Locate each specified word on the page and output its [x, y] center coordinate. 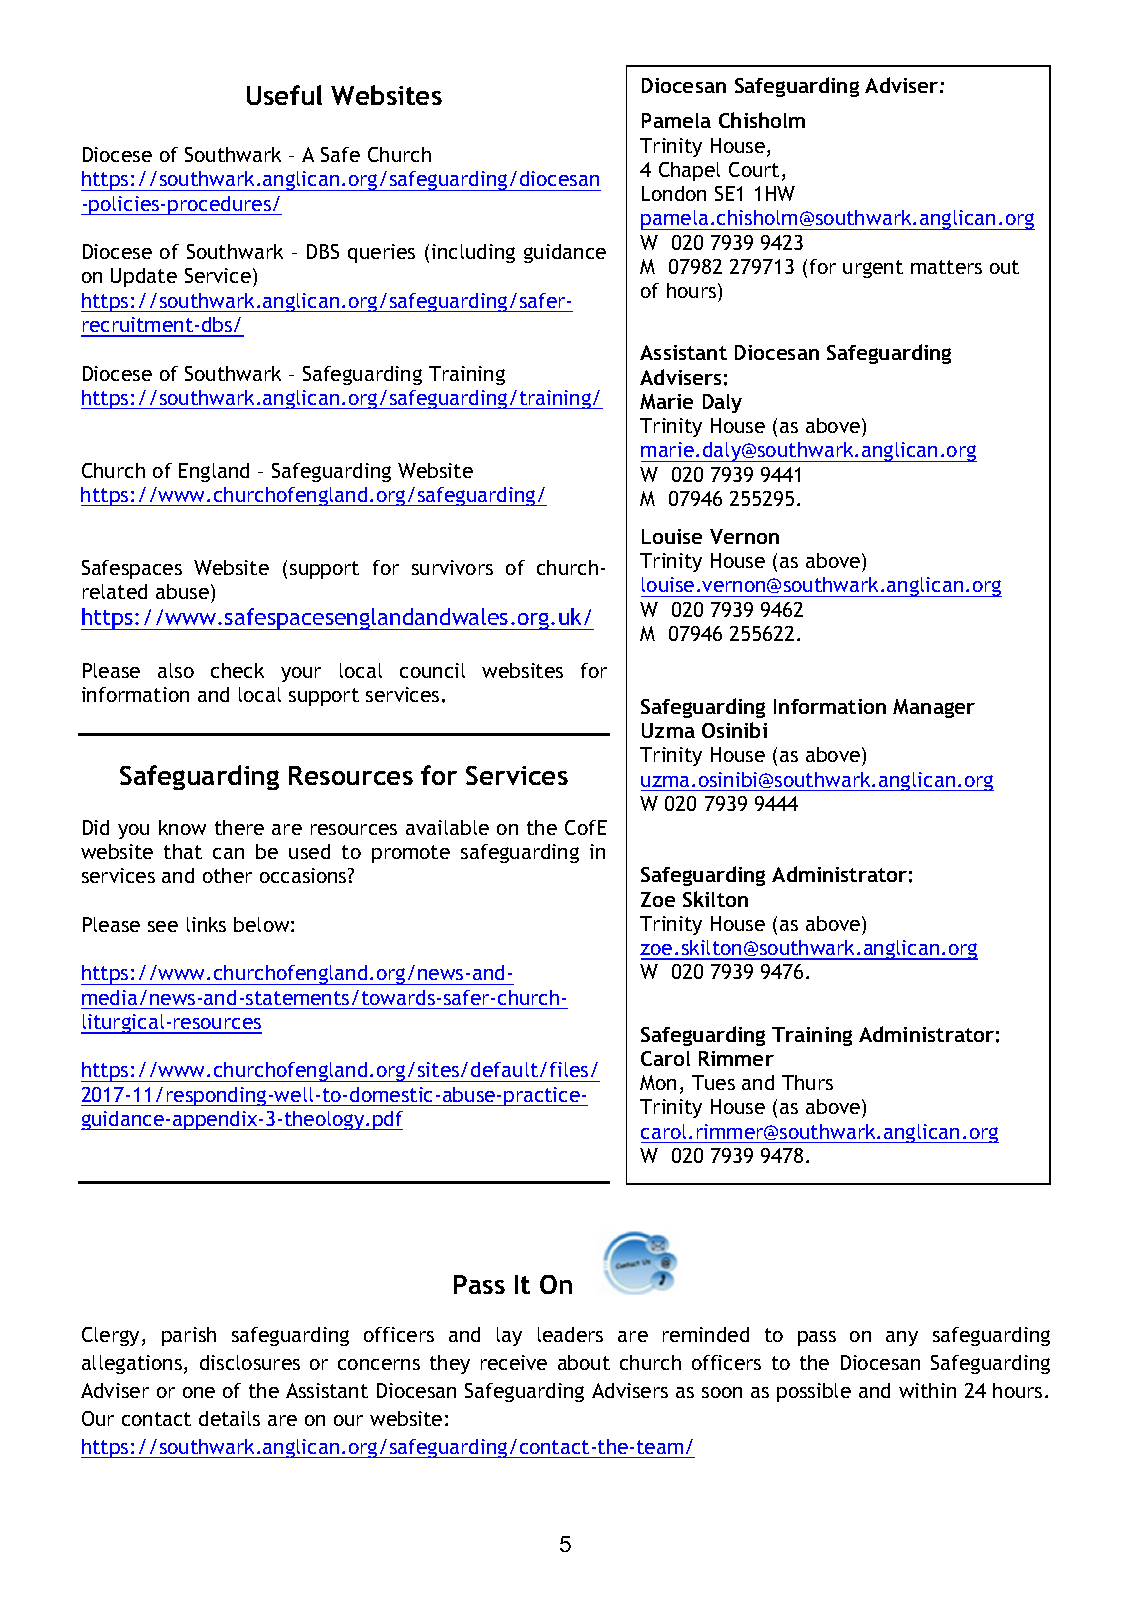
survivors [452, 567]
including [473, 253]
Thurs [807, 1082]
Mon [658, 1082]
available [447, 827]
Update [144, 277]
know [182, 827]
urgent [873, 269]
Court [754, 169]
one [199, 1392]
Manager [934, 708]
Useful [284, 95]
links [206, 924]
